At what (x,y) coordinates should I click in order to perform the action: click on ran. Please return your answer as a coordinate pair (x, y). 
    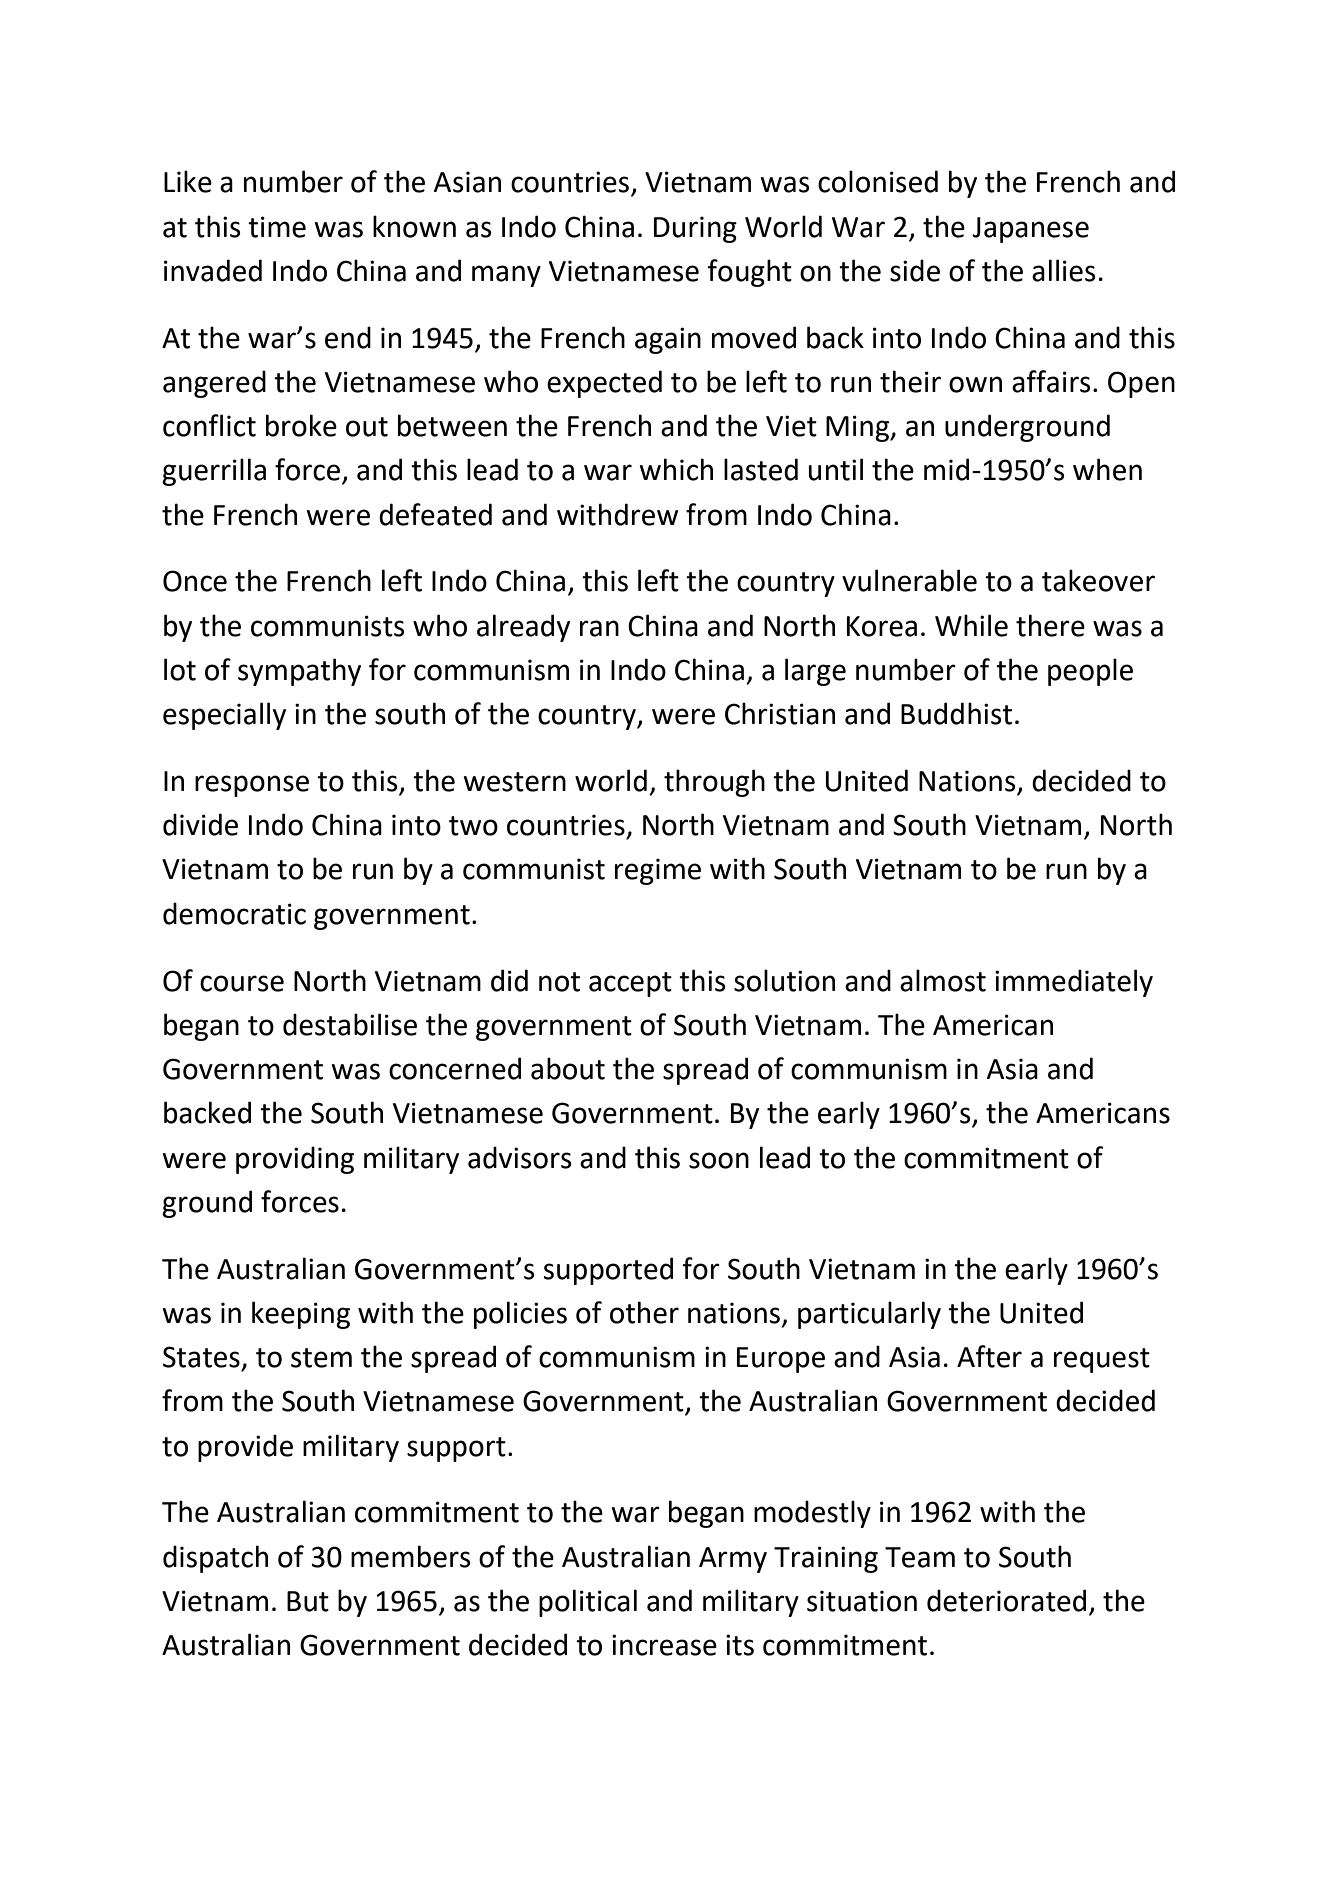
    Looking at the image, I should click on (599, 628).
